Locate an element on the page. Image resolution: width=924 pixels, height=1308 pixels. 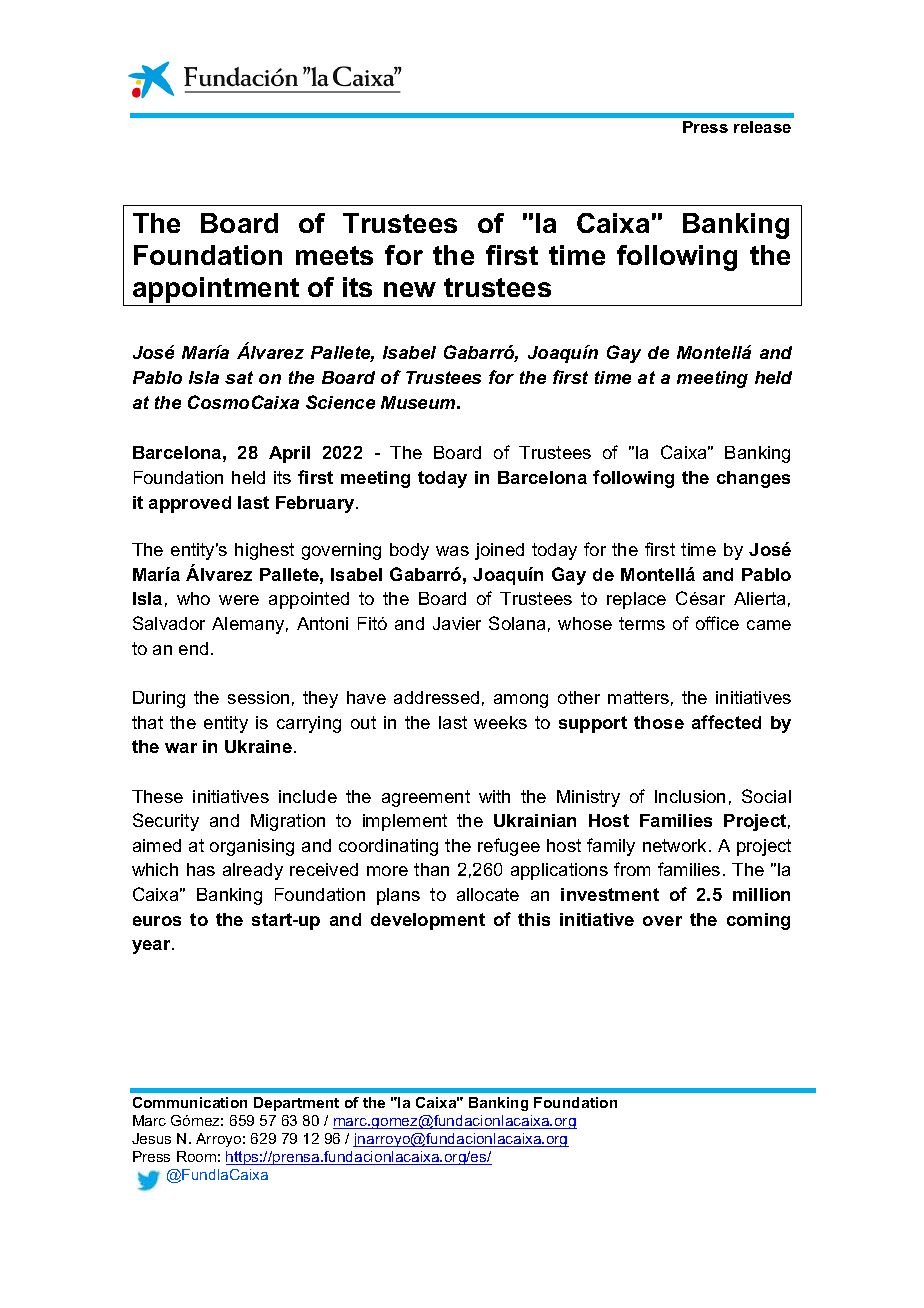
release is located at coordinates (762, 127).
